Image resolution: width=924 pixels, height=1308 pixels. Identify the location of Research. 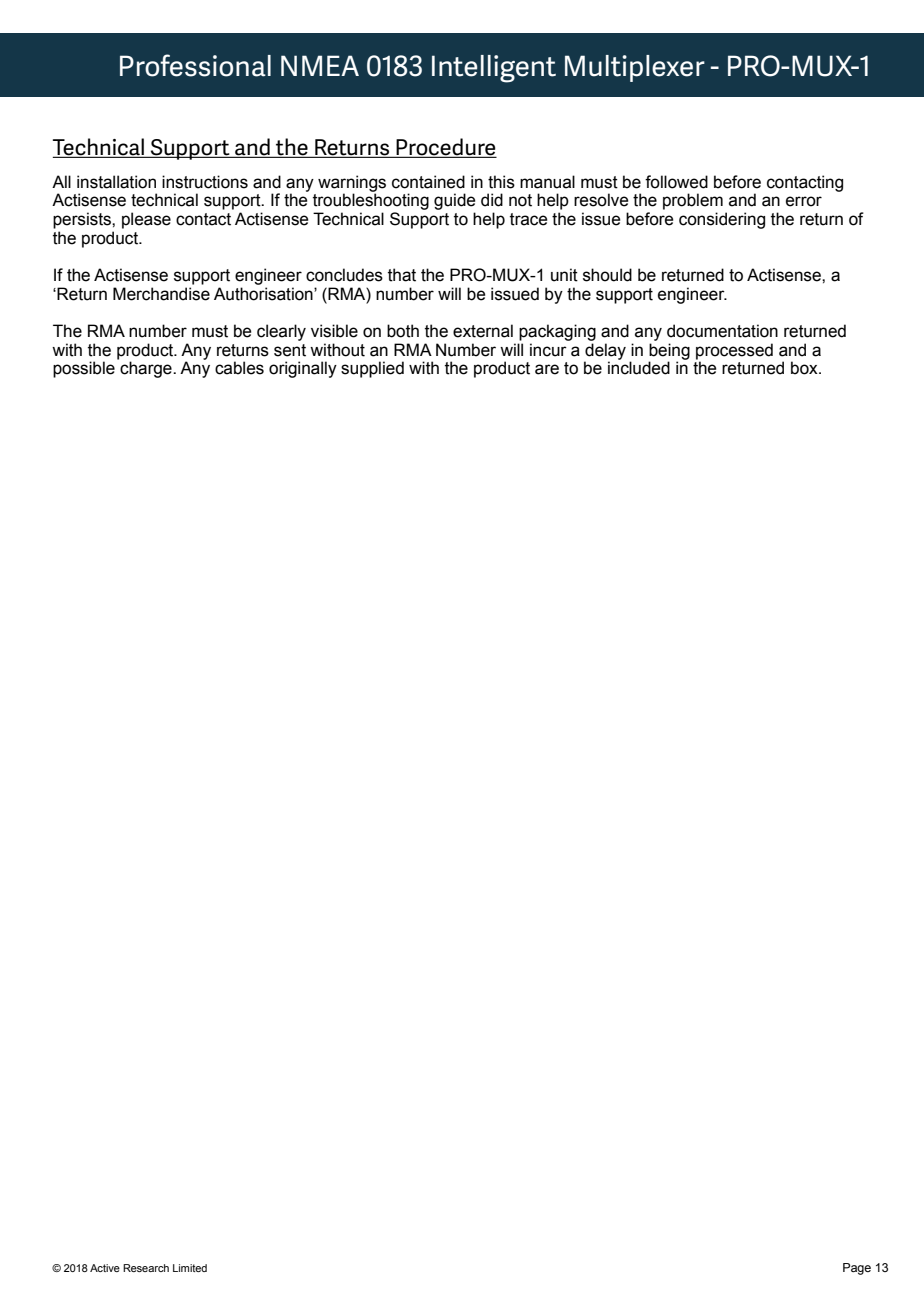
(146, 1268).
